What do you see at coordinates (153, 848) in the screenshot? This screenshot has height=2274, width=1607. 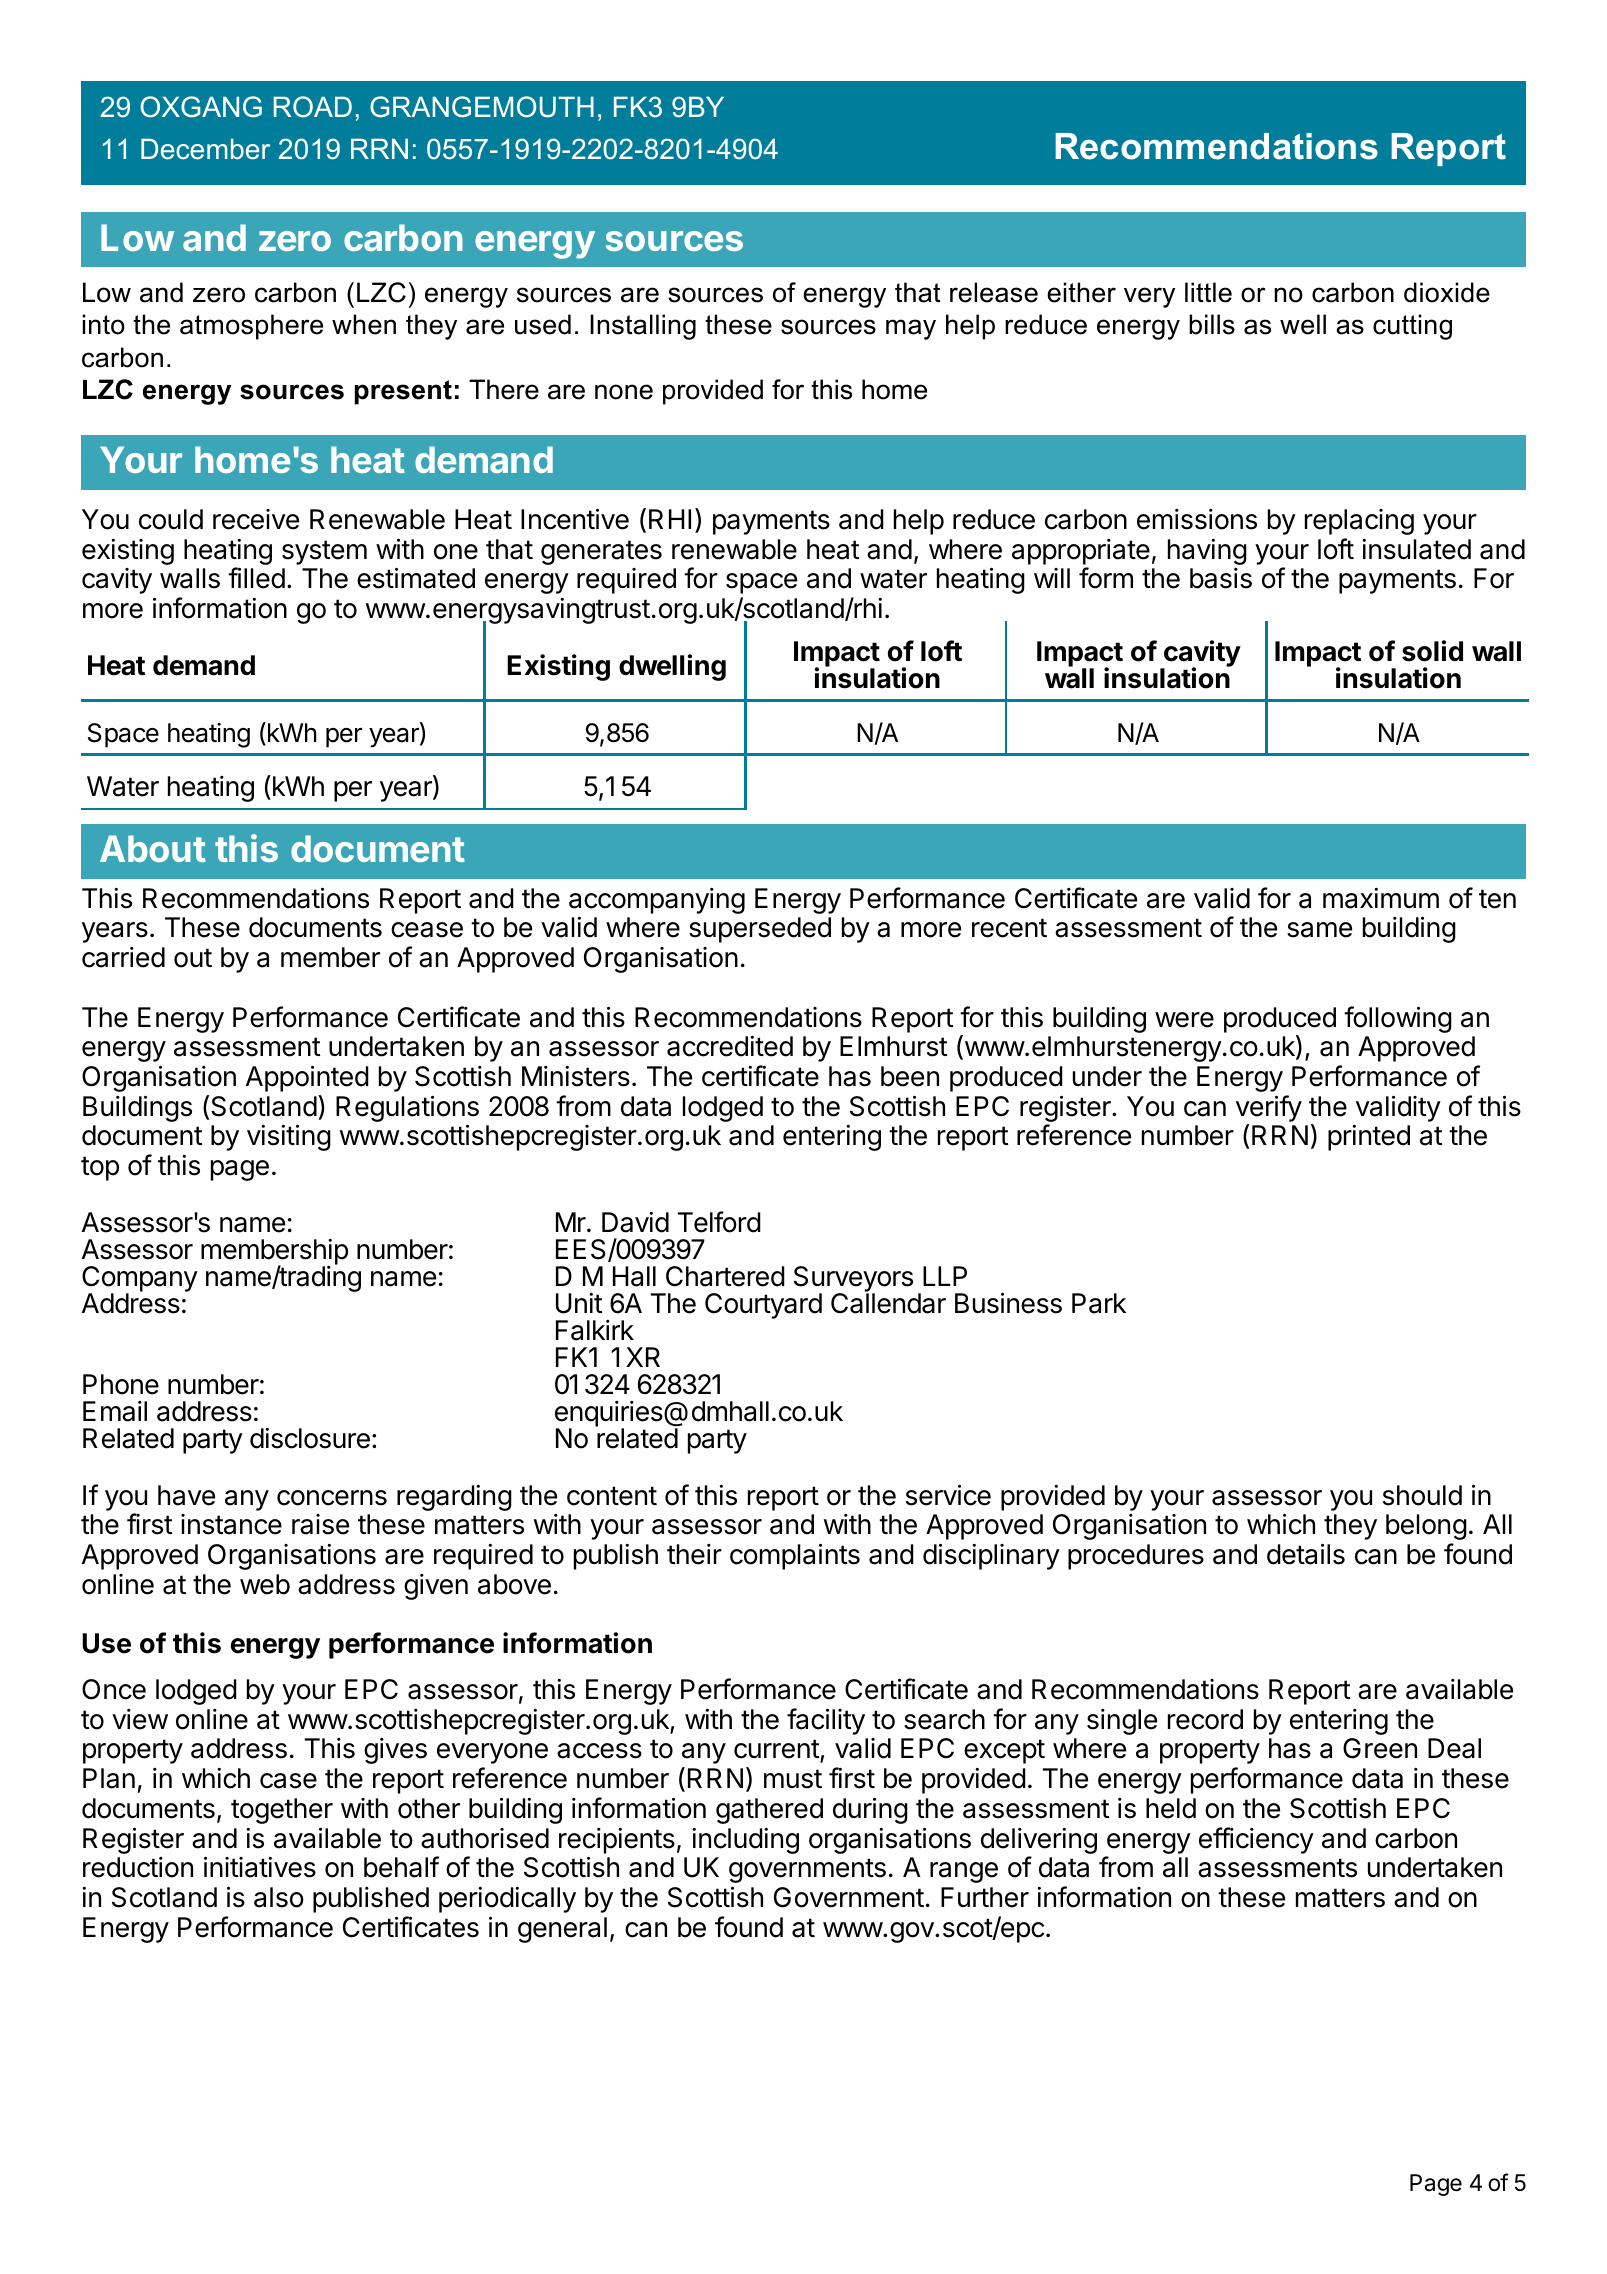 I see `About` at bounding box center [153, 848].
